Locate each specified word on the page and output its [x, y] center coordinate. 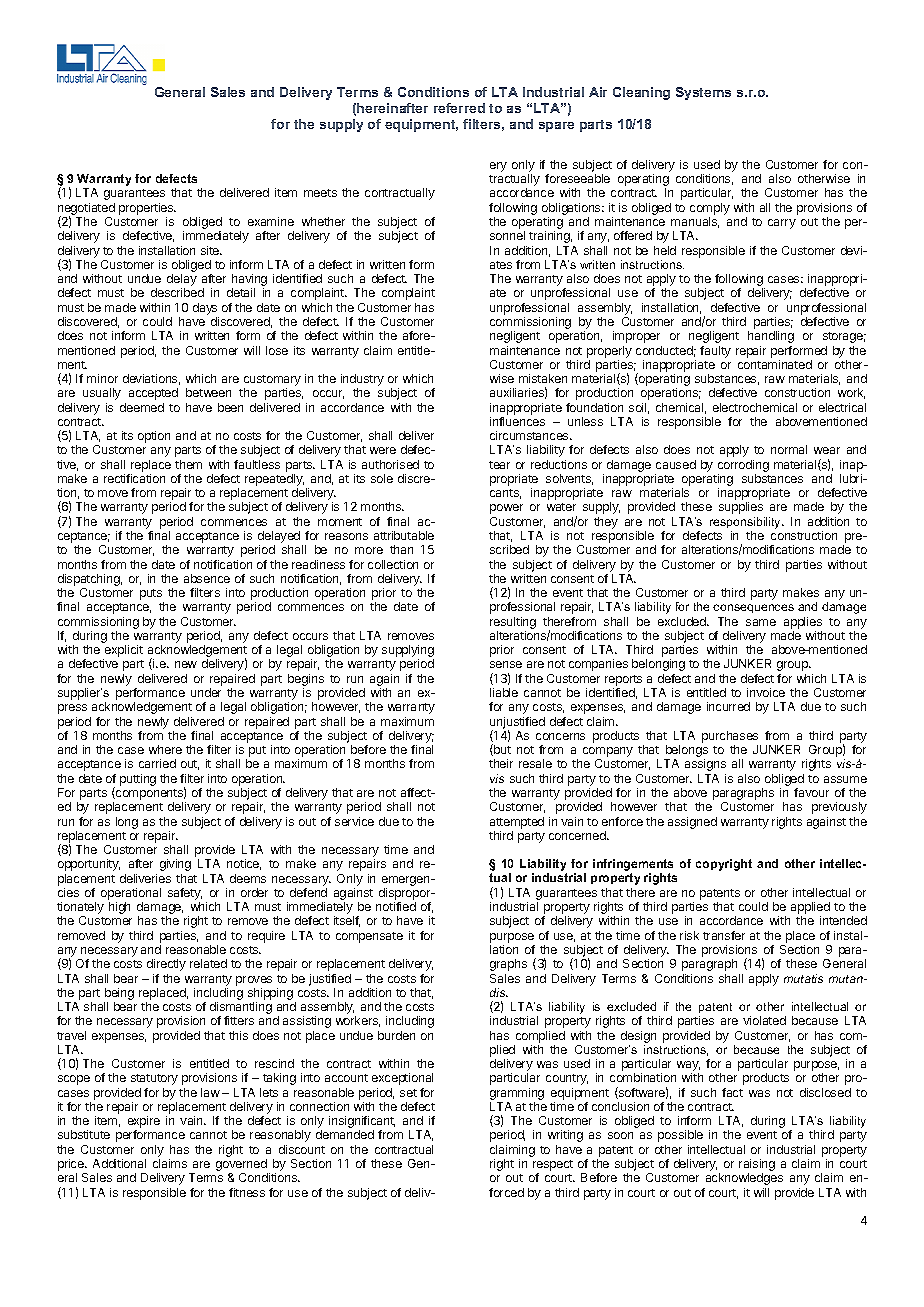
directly [166, 965]
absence [207, 578]
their [501, 763]
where [165, 749]
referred [459, 108]
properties [147, 209]
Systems [703, 93]
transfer [724, 935]
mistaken [543, 378]
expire [144, 1123]
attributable [404, 535]
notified [396, 906]
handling [771, 337]
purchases [730, 737]
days [205, 309]
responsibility [747, 523]
